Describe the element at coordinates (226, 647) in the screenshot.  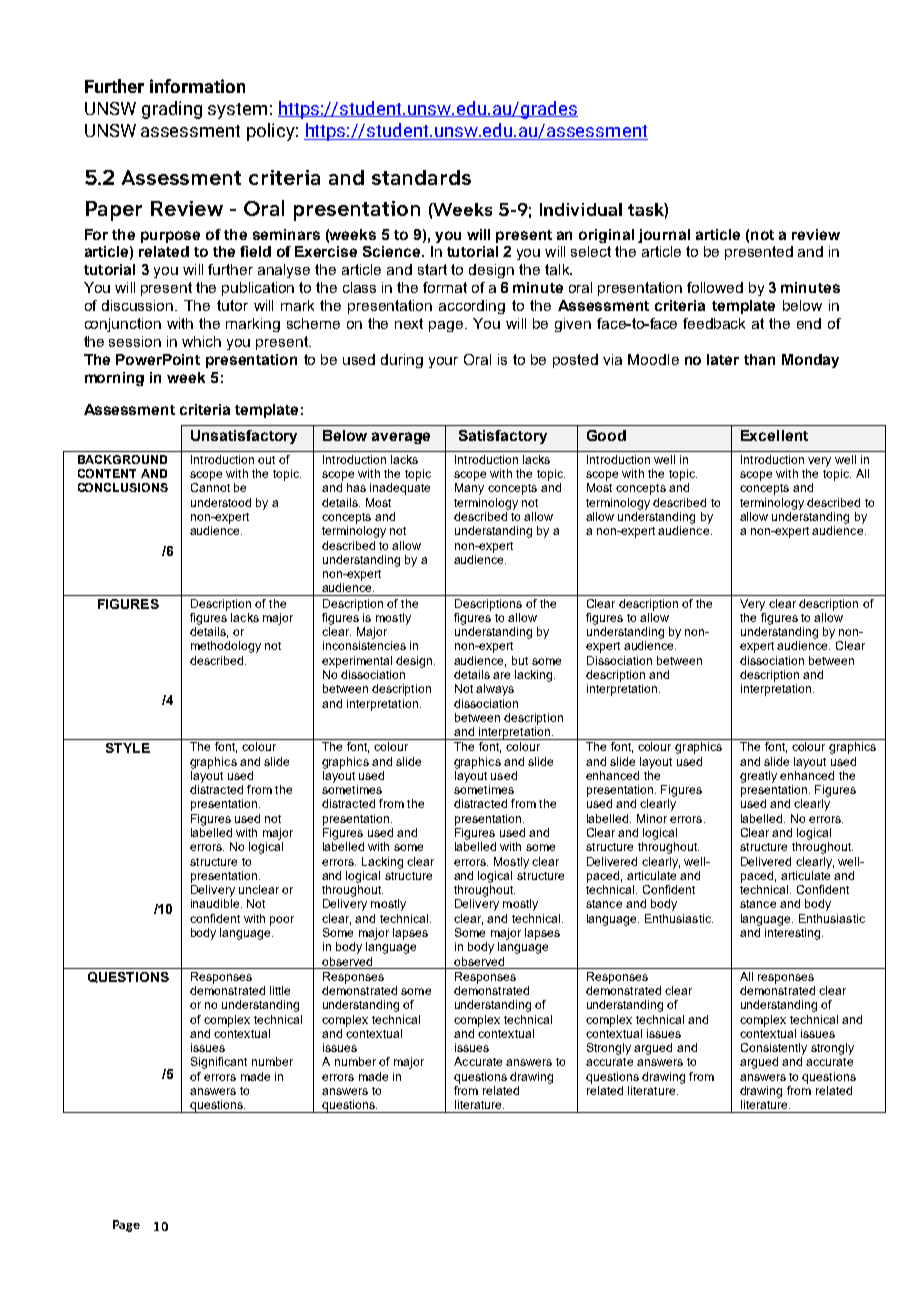
I see `methodology` at that location.
